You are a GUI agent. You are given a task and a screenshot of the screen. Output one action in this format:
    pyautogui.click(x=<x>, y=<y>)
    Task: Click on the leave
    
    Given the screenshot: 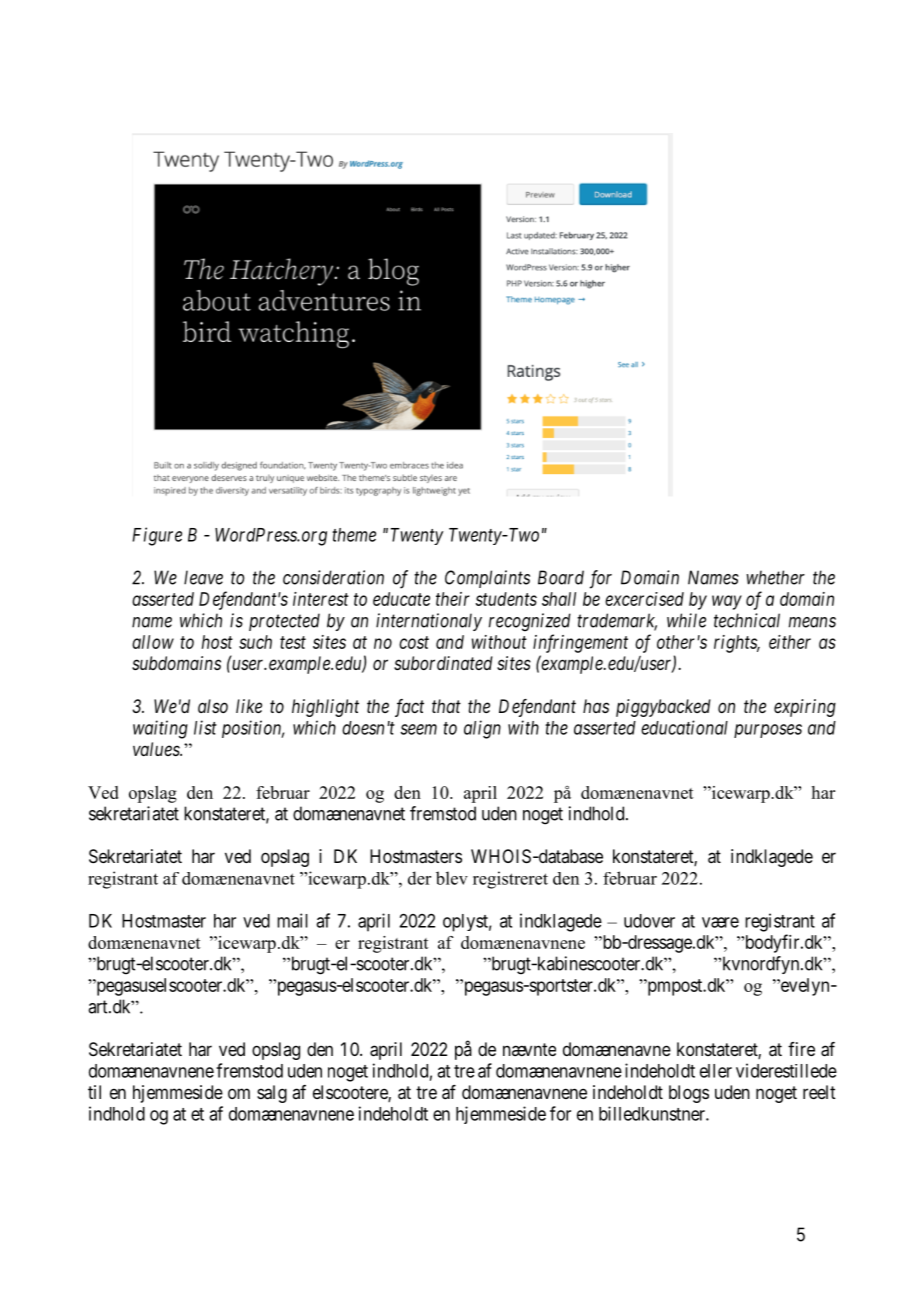 What is the action you would take?
    pyautogui.click(x=203, y=577)
